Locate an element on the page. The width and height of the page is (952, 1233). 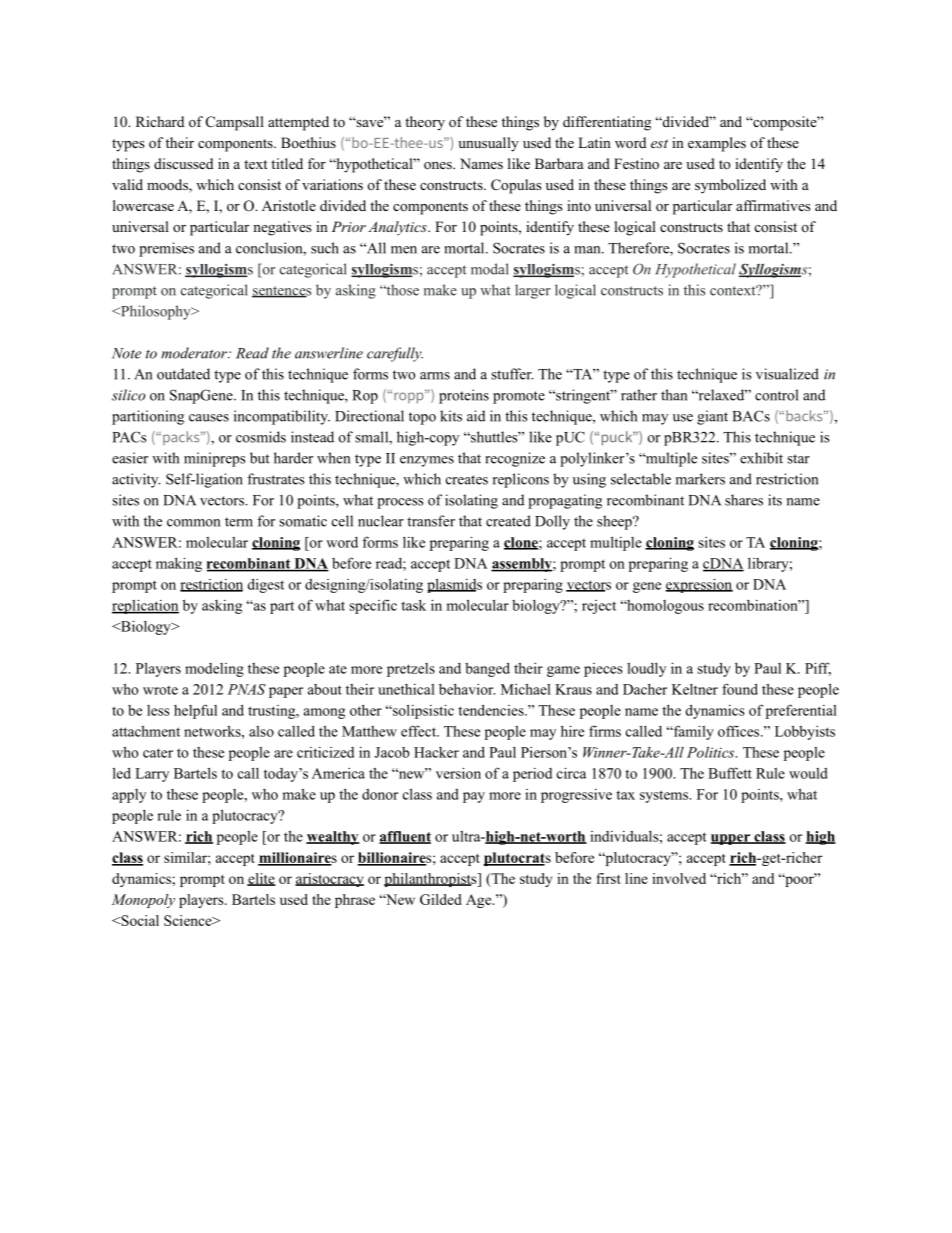
found is located at coordinates (740, 689).
